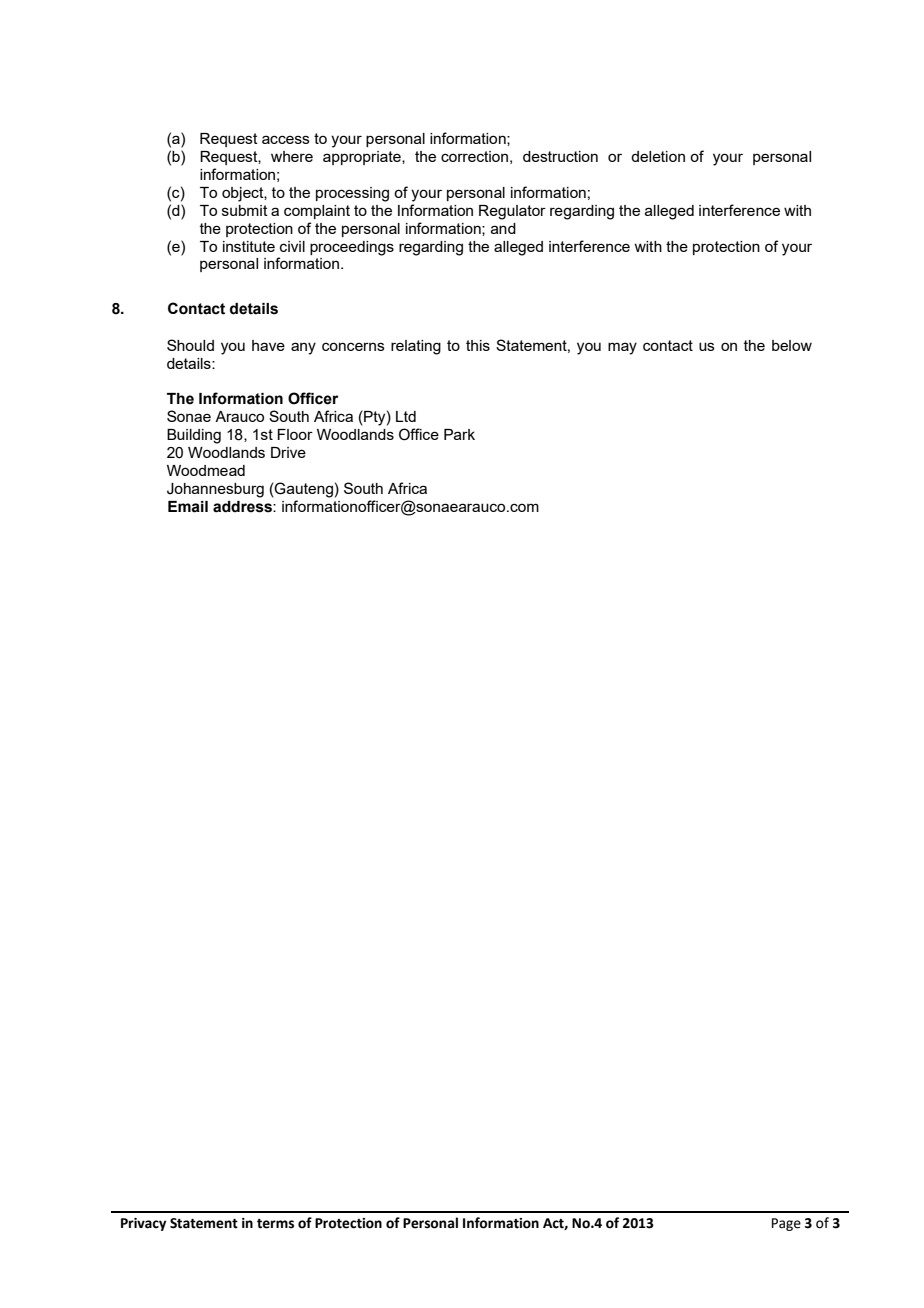  Describe the element at coordinates (406, 416) in the screenshot. I see `Ltd` at that location.
